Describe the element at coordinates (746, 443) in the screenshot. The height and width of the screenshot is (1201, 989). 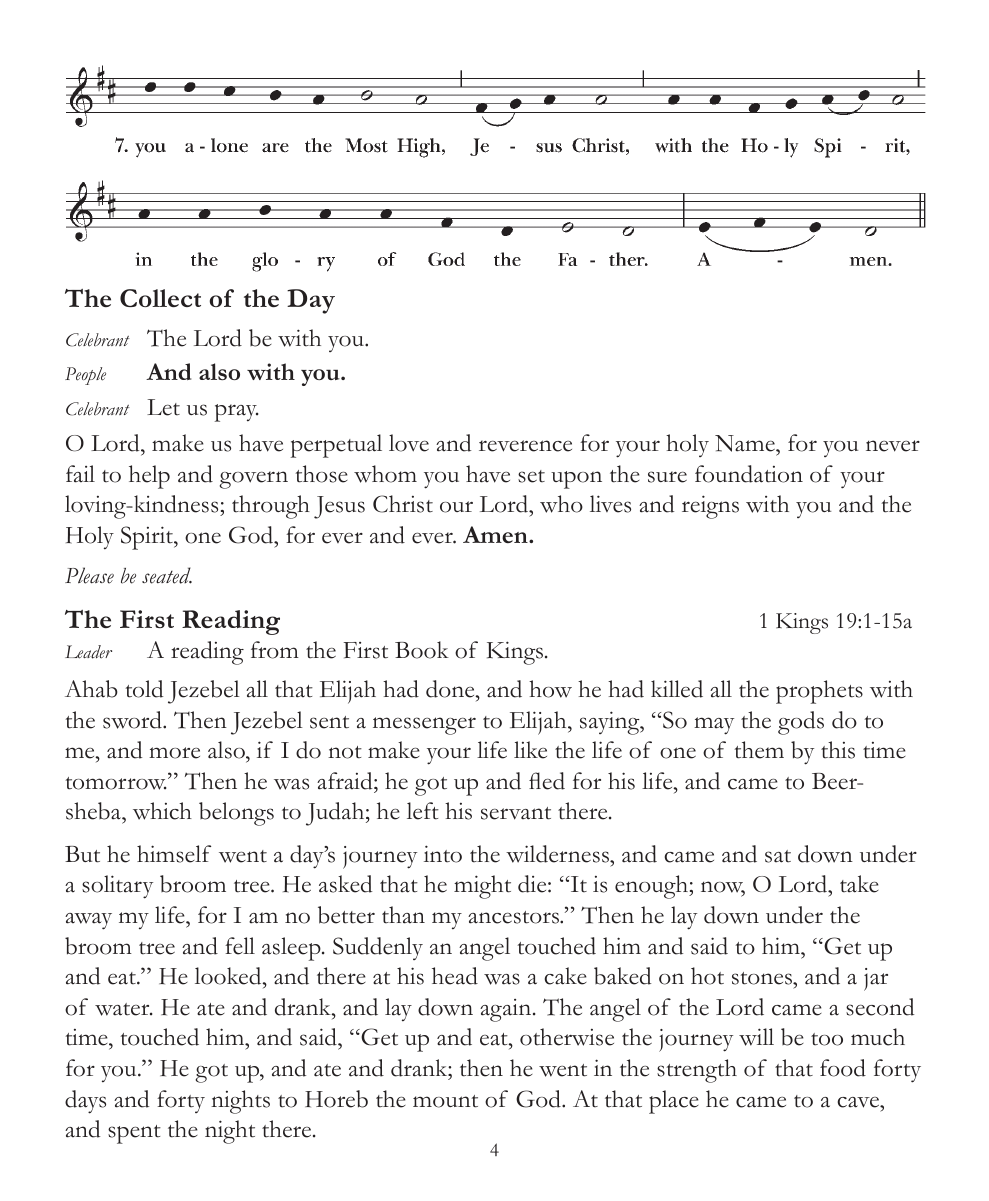
I see `Name` at that location.
